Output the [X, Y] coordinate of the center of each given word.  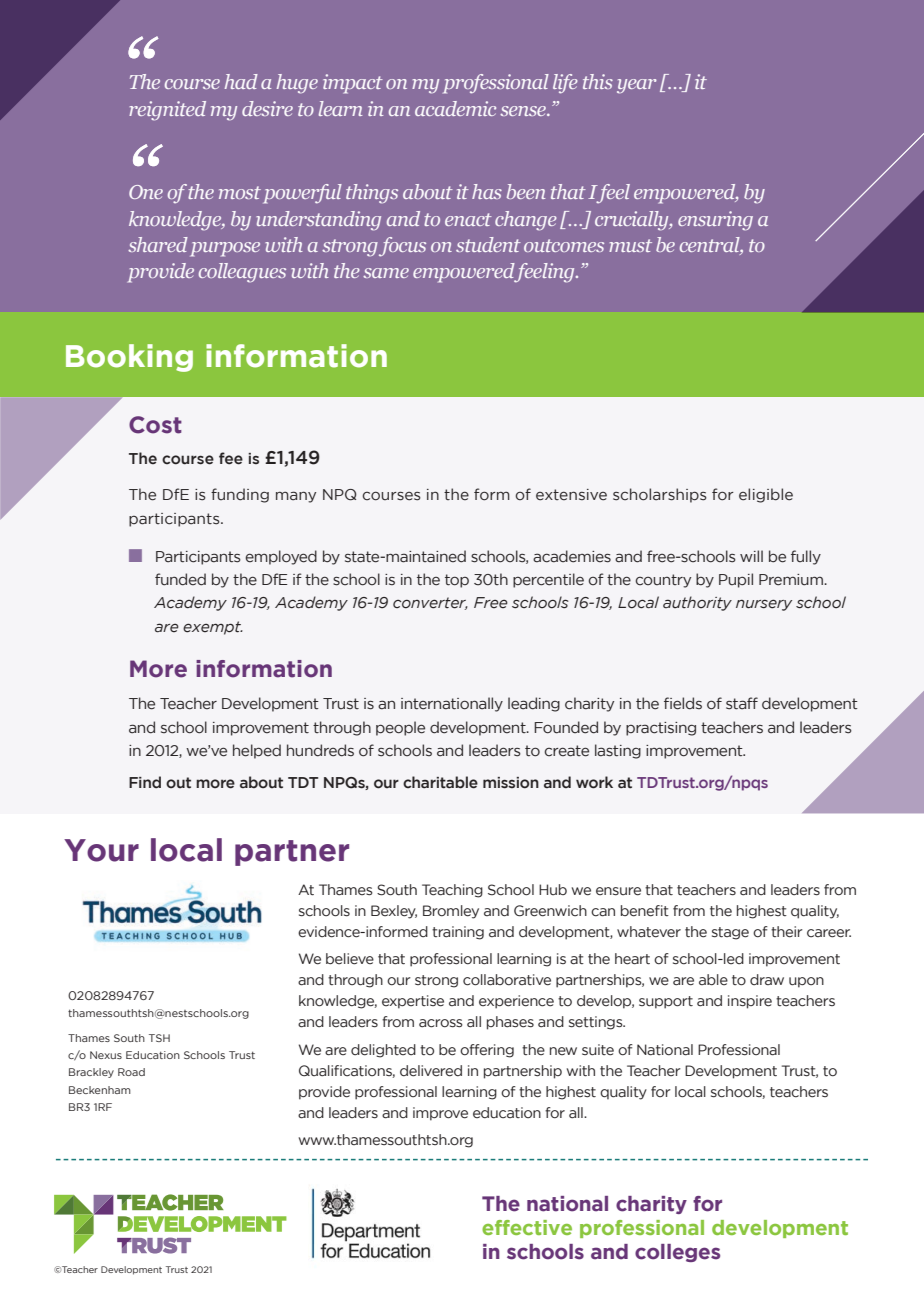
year [637, 86]
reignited [167, 111]
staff [742, 703]
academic [455, 108]
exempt [213, 628]
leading [534, 704]
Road [131, 1072]
